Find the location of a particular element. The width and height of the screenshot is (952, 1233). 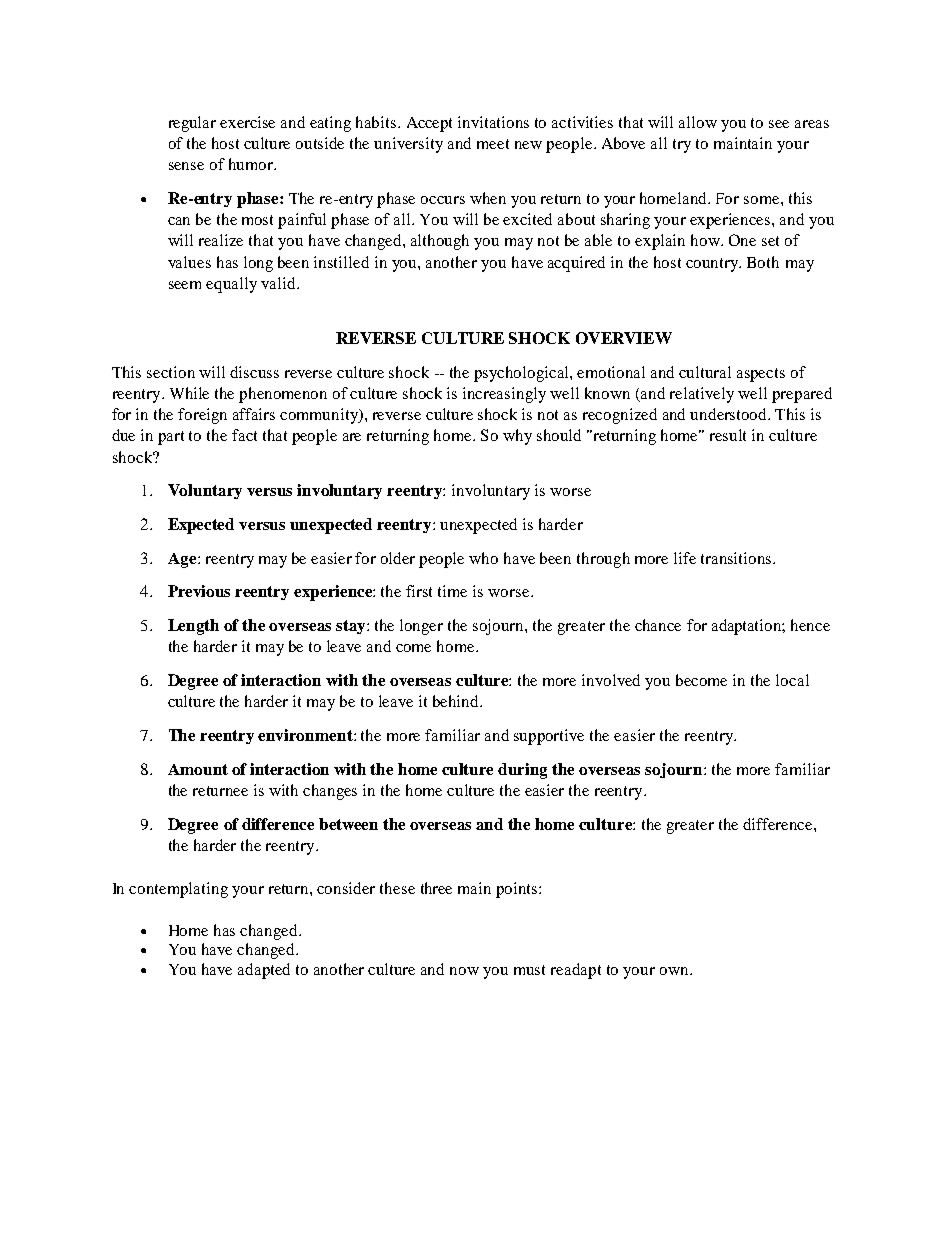

Age is located at coordinates (183, 560).
